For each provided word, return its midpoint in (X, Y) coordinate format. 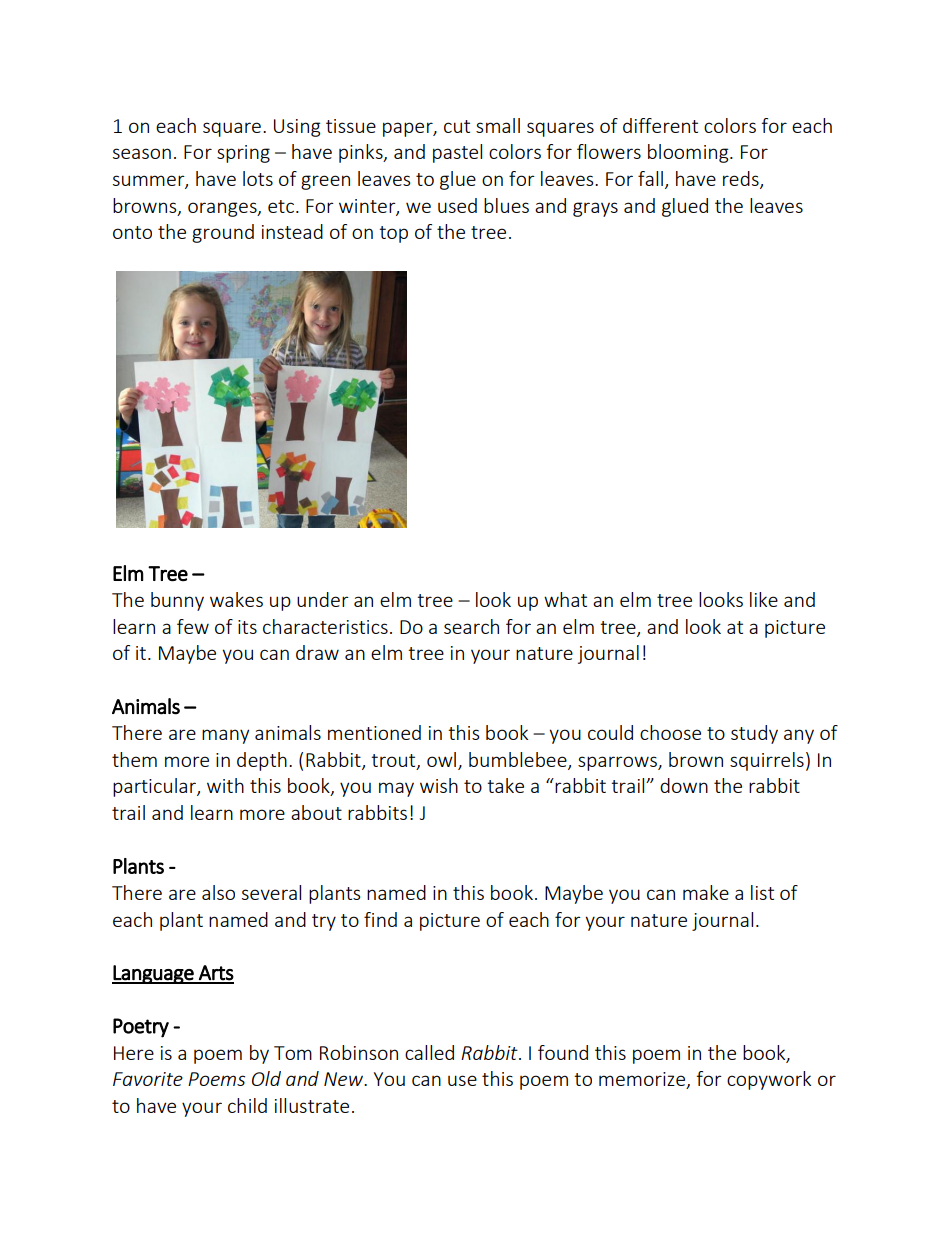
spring (243, 154)
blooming (689, 153)
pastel (457, 153)
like (764, 599)
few (193, 626)
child (247, 1105)
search (471, 626)
